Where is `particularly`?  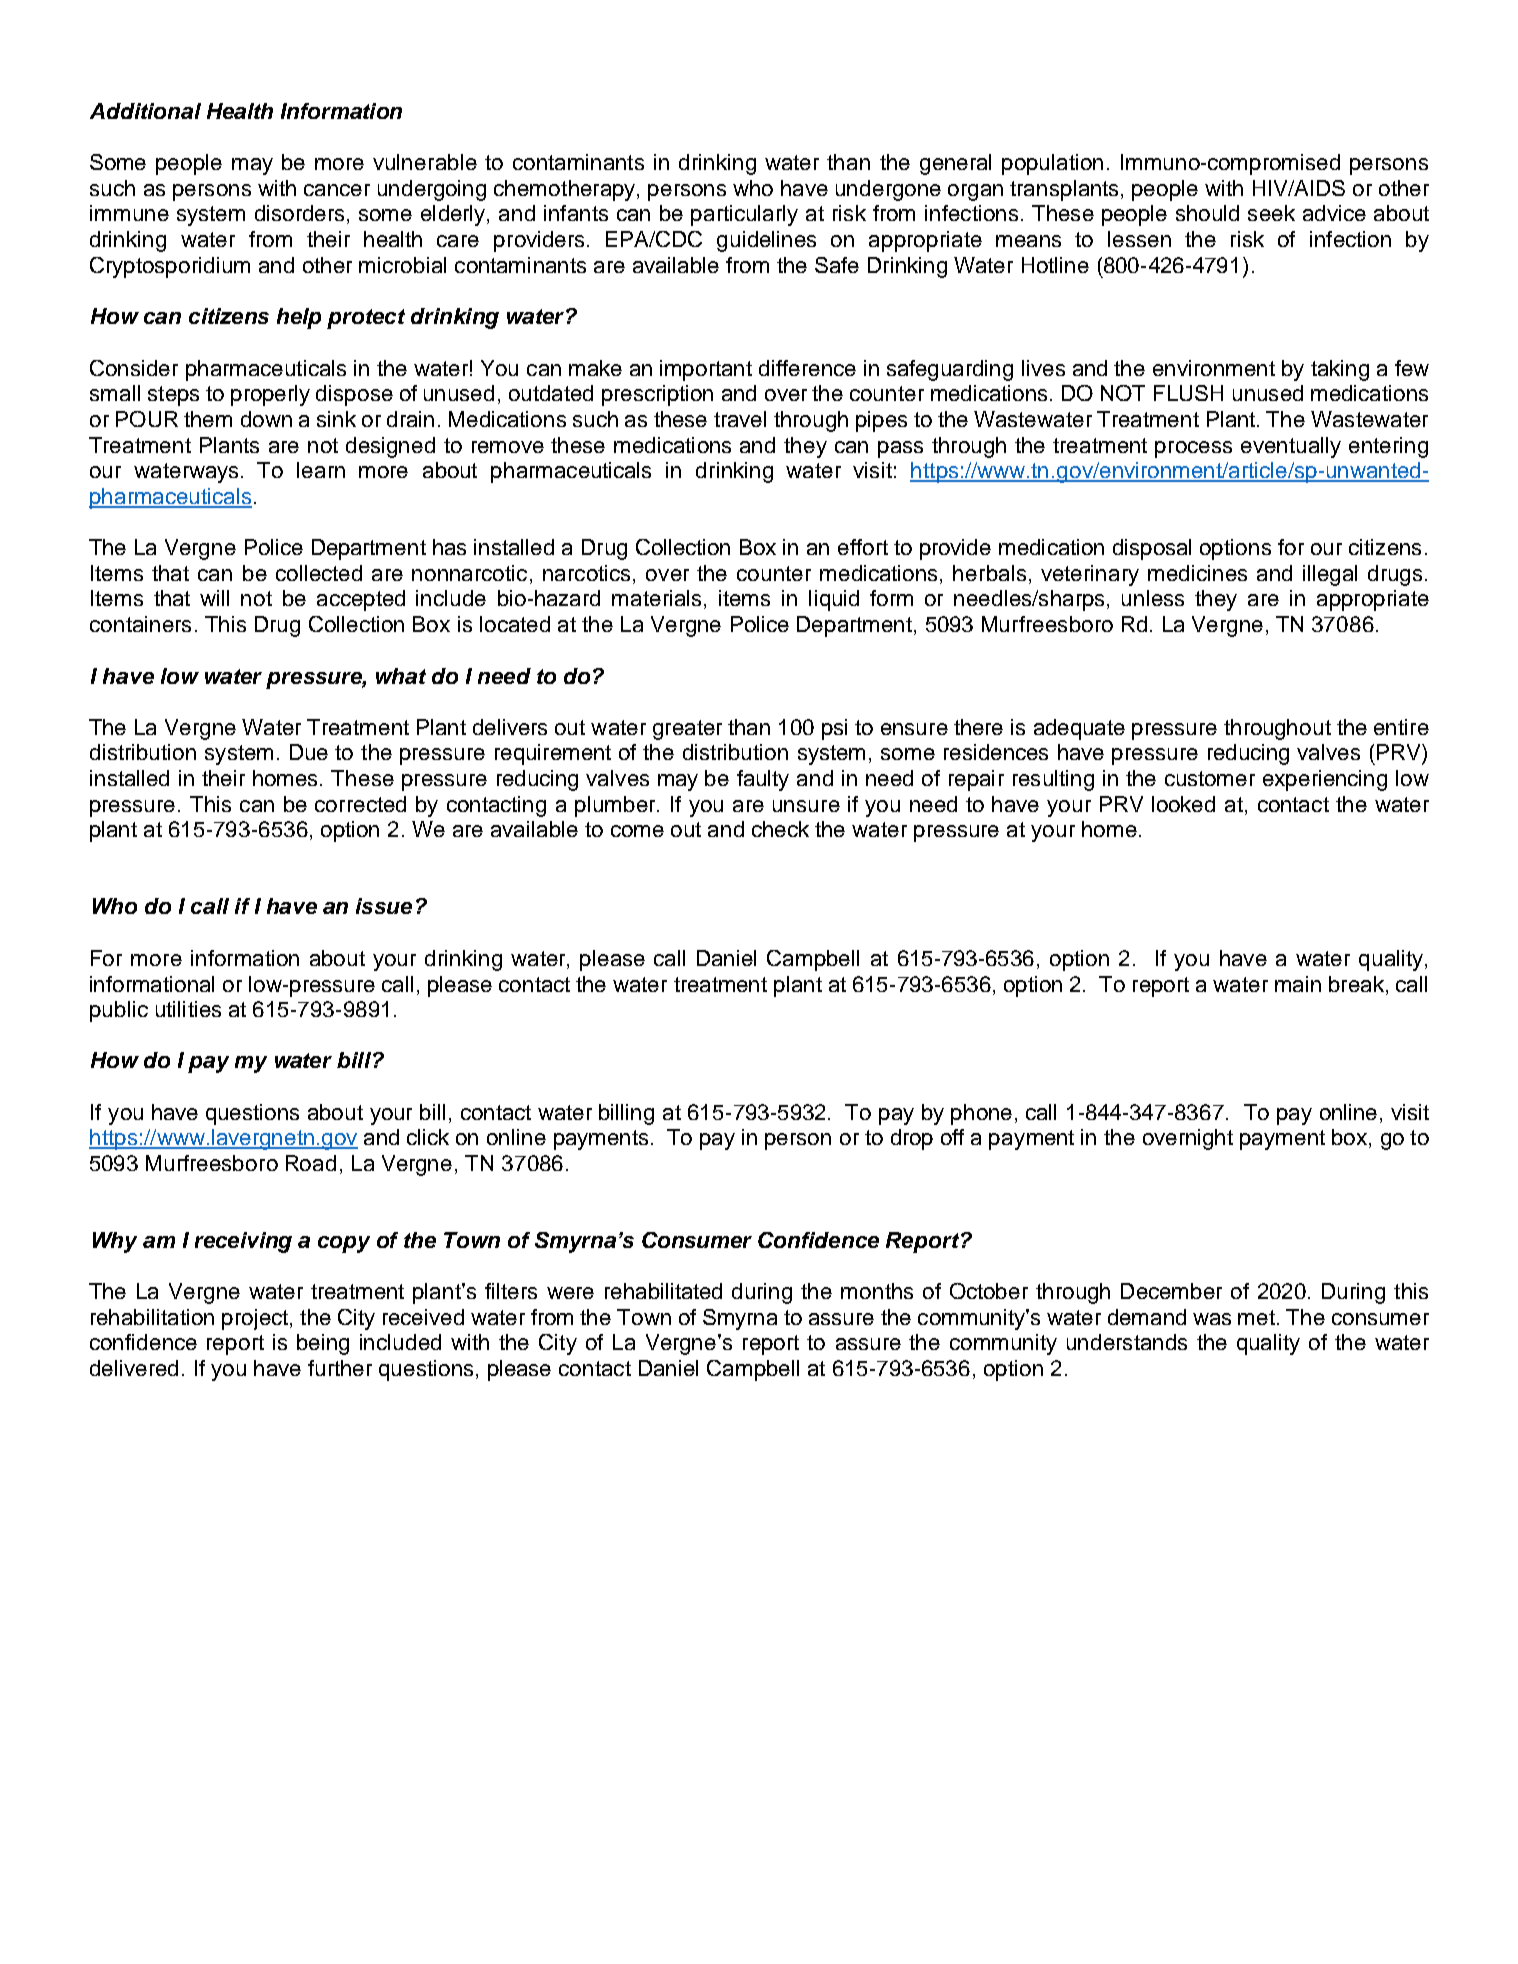 particularly is located at coordinates (744, 215).
